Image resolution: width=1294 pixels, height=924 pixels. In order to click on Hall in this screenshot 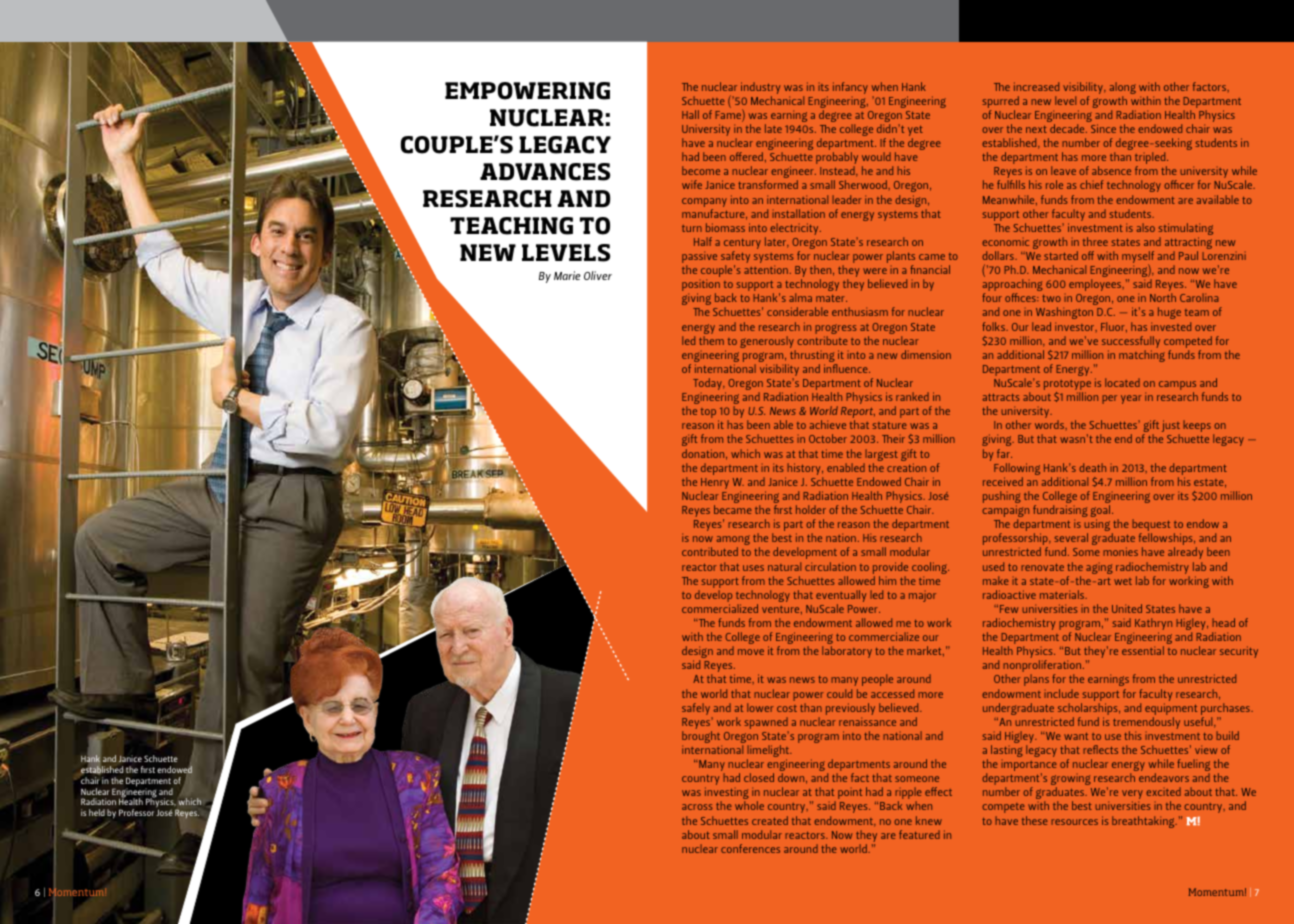, I will do `click(690, 114)`.
